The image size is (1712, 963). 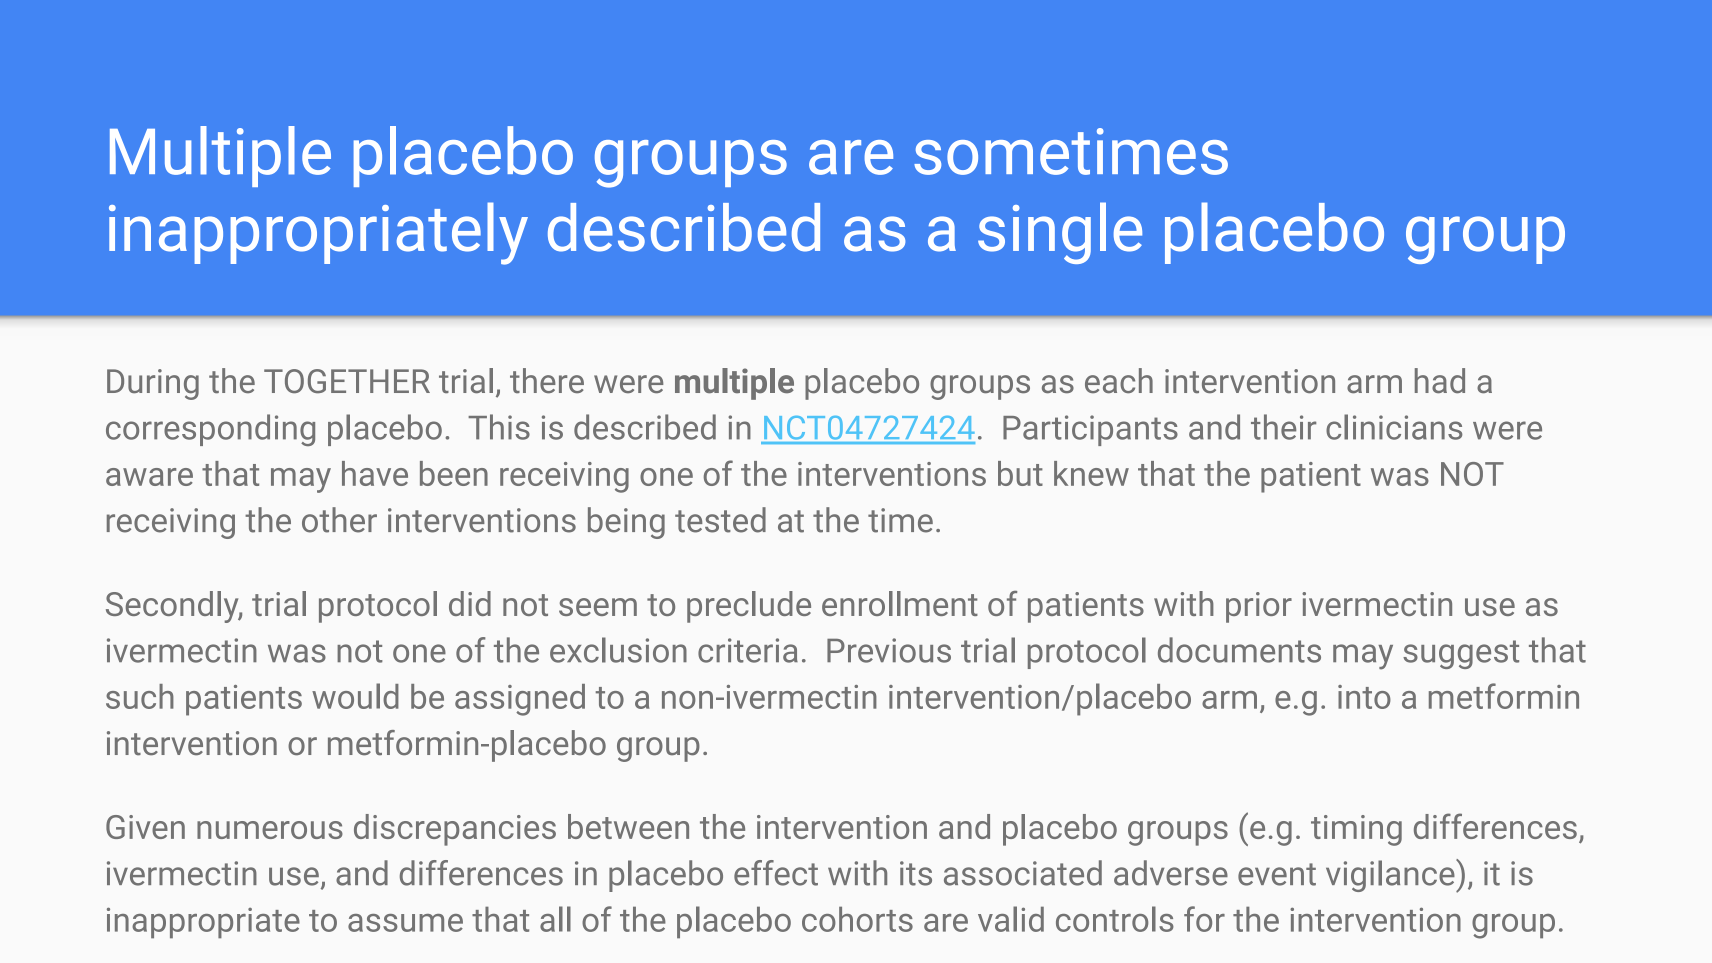 I want to click on event, so click(x=1277, y=874).
